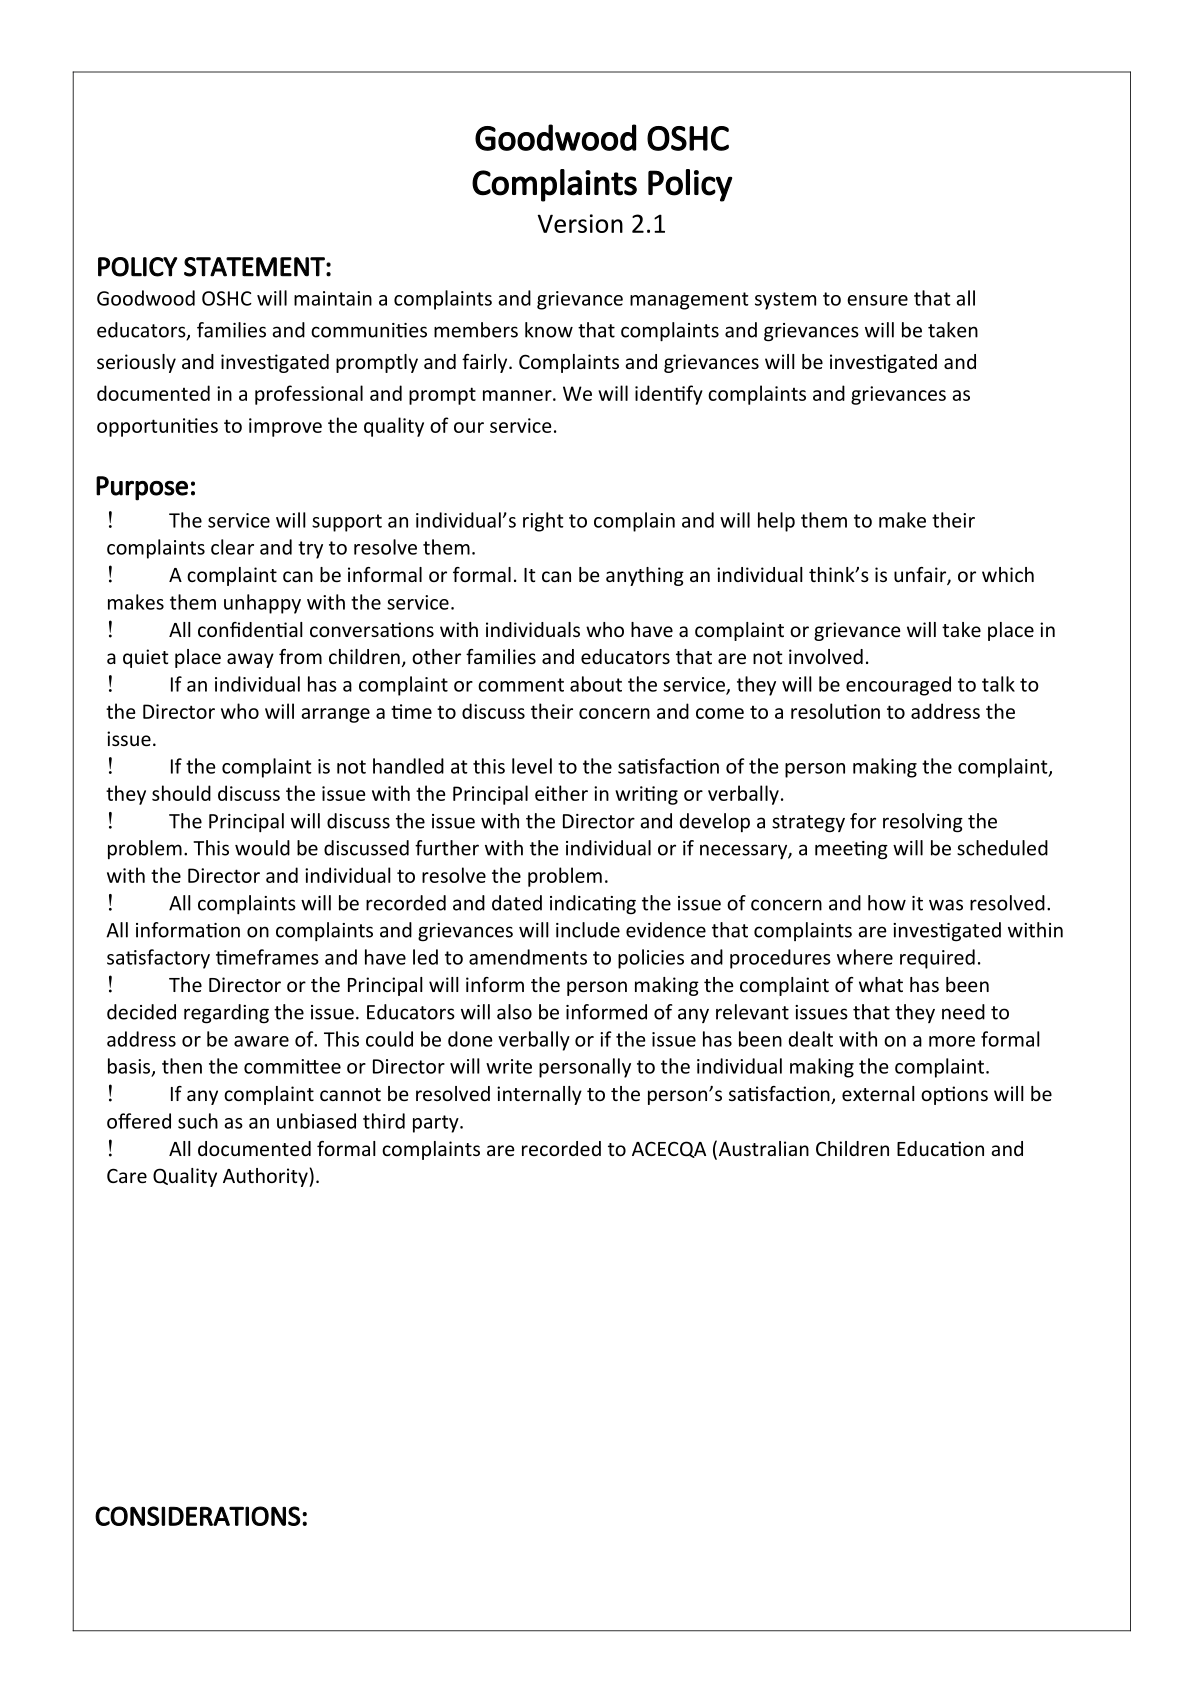 Image resolution: width=1203 pixels, height=1703 pixels. Describe the element at coordinates (539, 1095) in the document. I see `internally` at that location.
